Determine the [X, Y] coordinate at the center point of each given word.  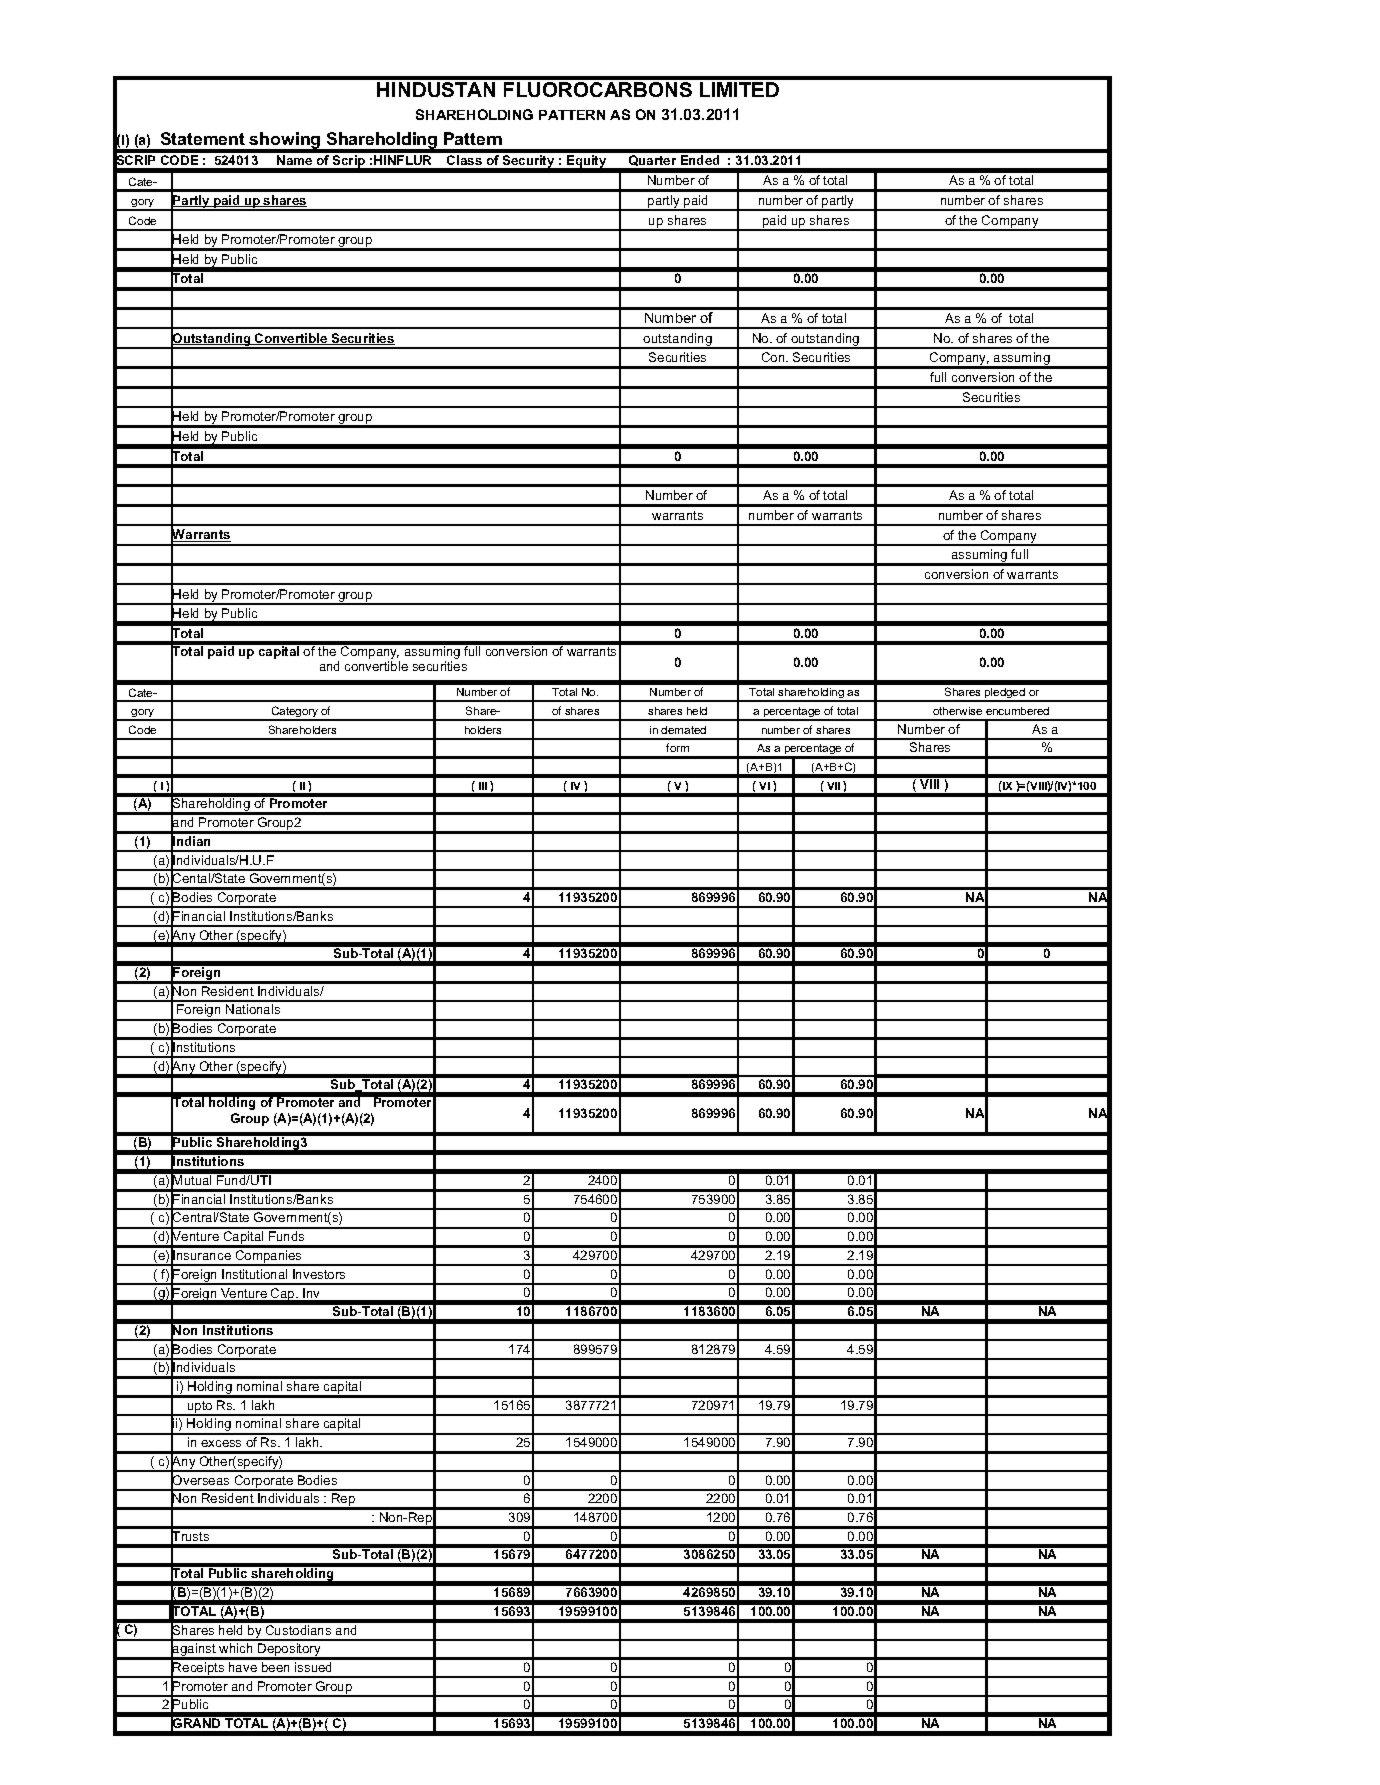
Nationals [253, 1009]
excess [221, 1443]
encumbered [1017, 711]
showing [285, 142]
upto [200, 1408]
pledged [1005, 695]
